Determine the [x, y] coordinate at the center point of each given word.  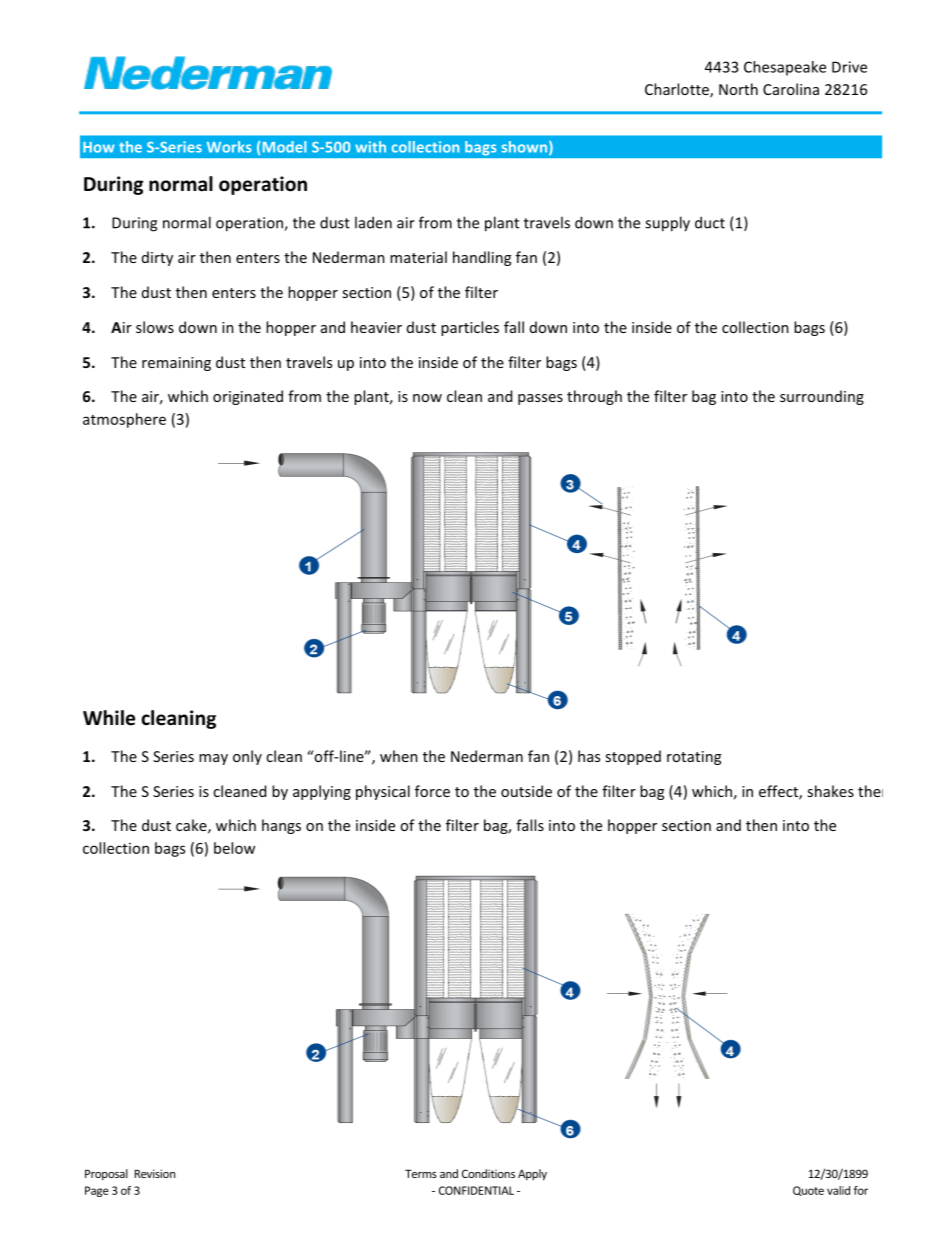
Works [229, 147]
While [109, 718]
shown [526, 148]
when [399, 756]
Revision [155, 1173]
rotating [694, 758]
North [738, 89]
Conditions [488, 1173]
